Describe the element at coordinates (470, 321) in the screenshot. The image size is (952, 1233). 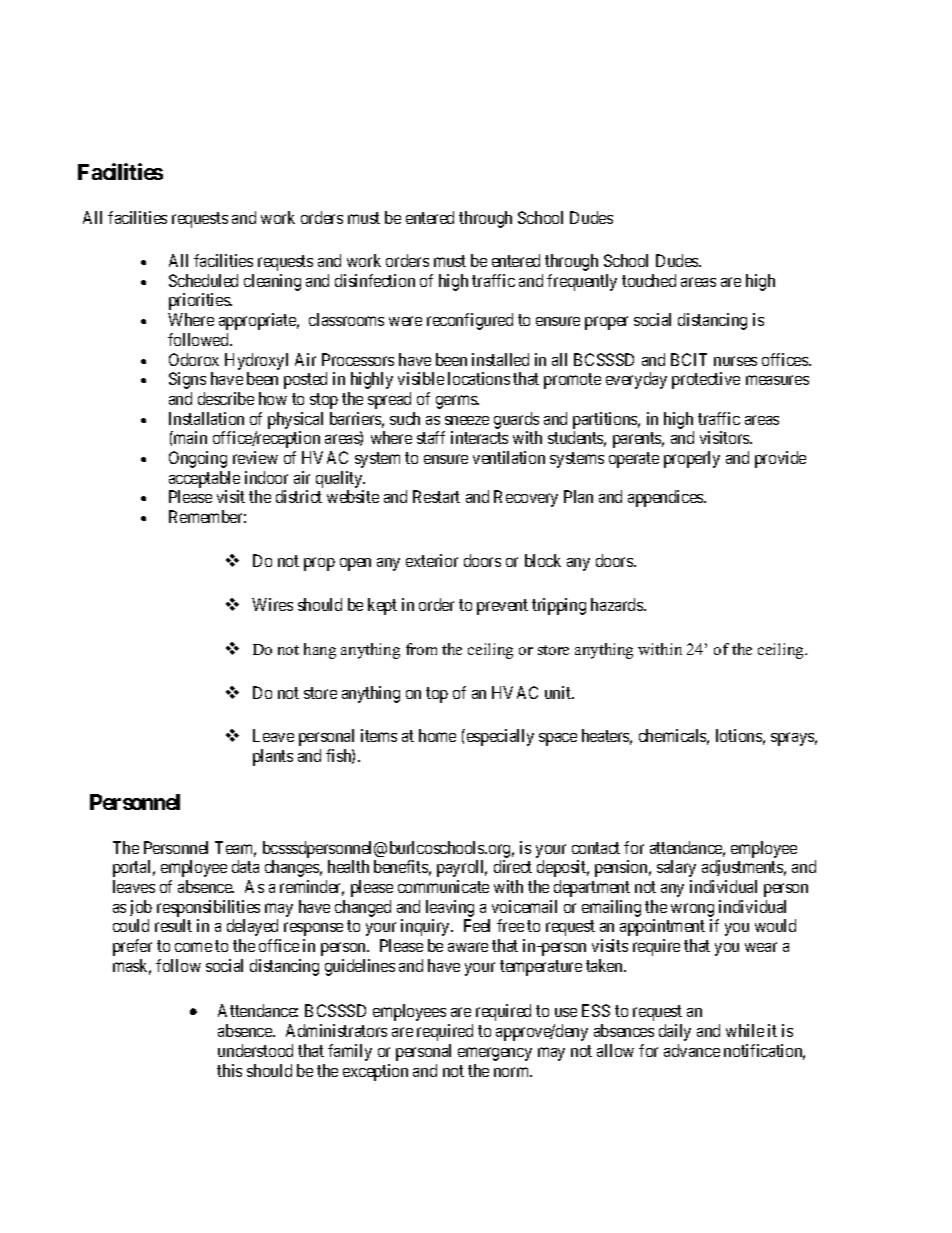
I see `reconfigured` at that location.
